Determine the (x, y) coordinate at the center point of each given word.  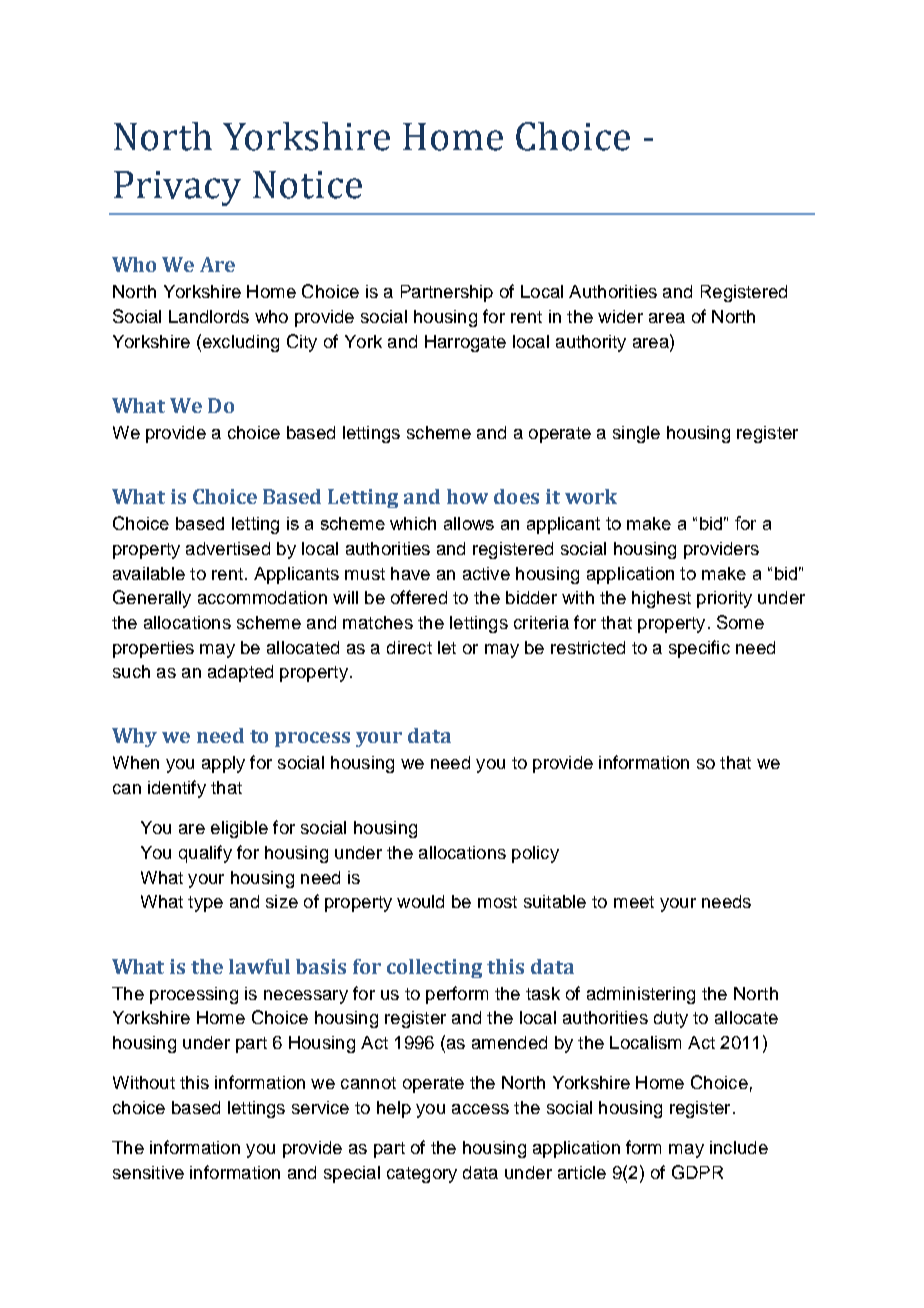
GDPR (697, 1172)
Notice (307, 185)
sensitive (148, 1172)
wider (620, 316)
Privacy (177, 188)
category (422, 1175)
